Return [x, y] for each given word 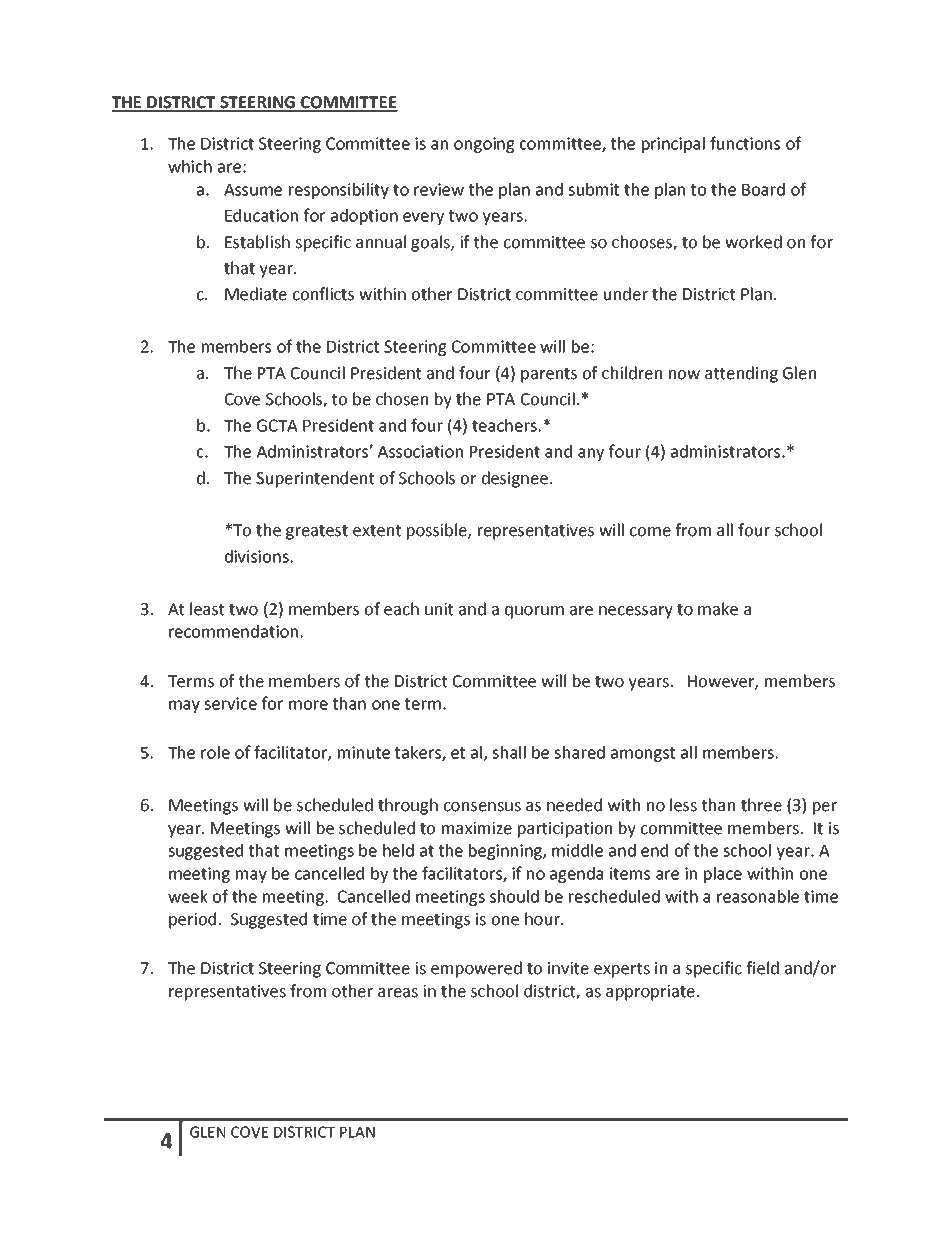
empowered [476, 969]
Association [420, 451]
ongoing [484, 145]
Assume [253, 190]
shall [509, 752]
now [684, 375]
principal [673, 145]
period [192, 920]
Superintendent [315, 479]
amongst [643, 754]
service [230, 703]
